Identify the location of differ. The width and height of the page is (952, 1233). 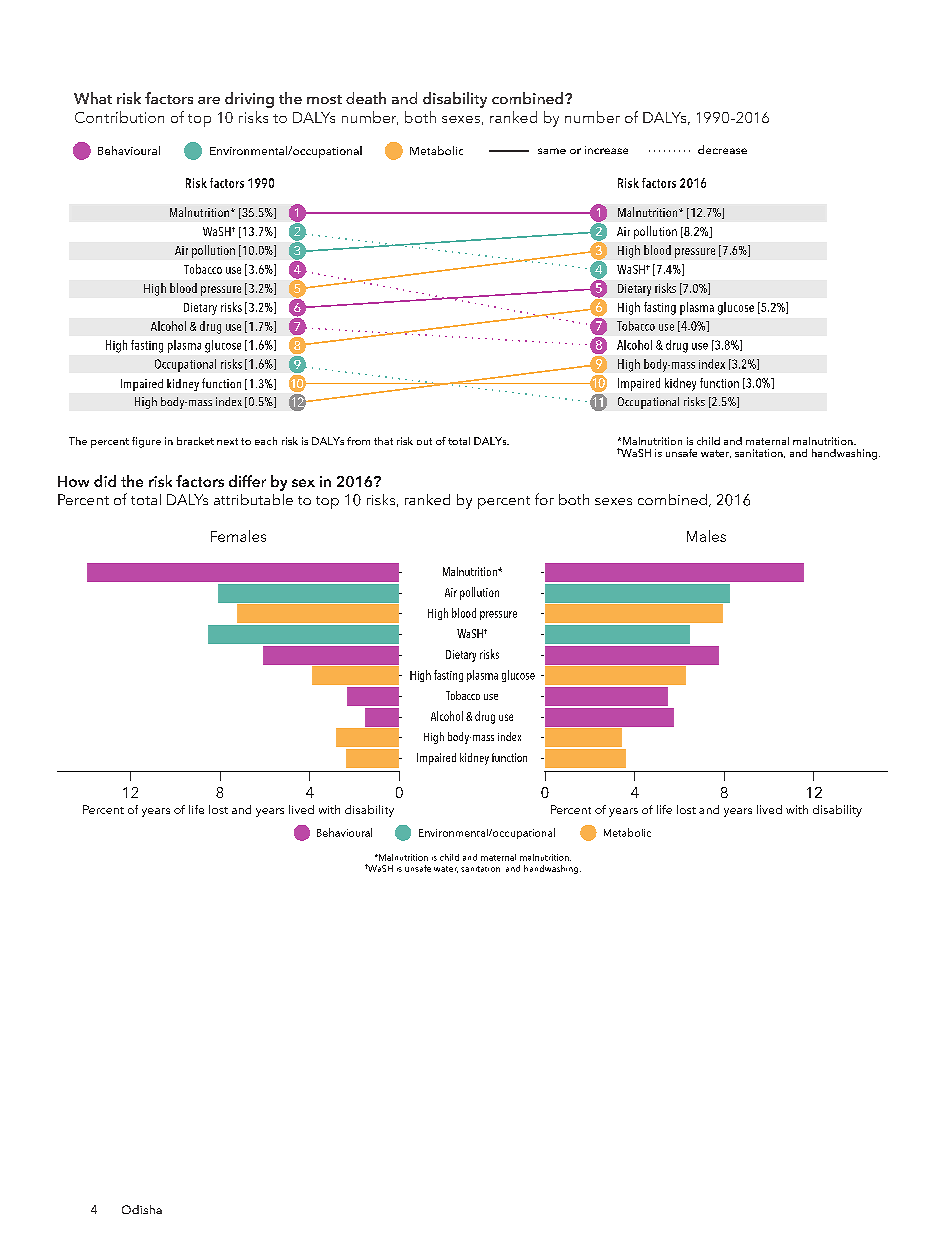
(247, 481).
